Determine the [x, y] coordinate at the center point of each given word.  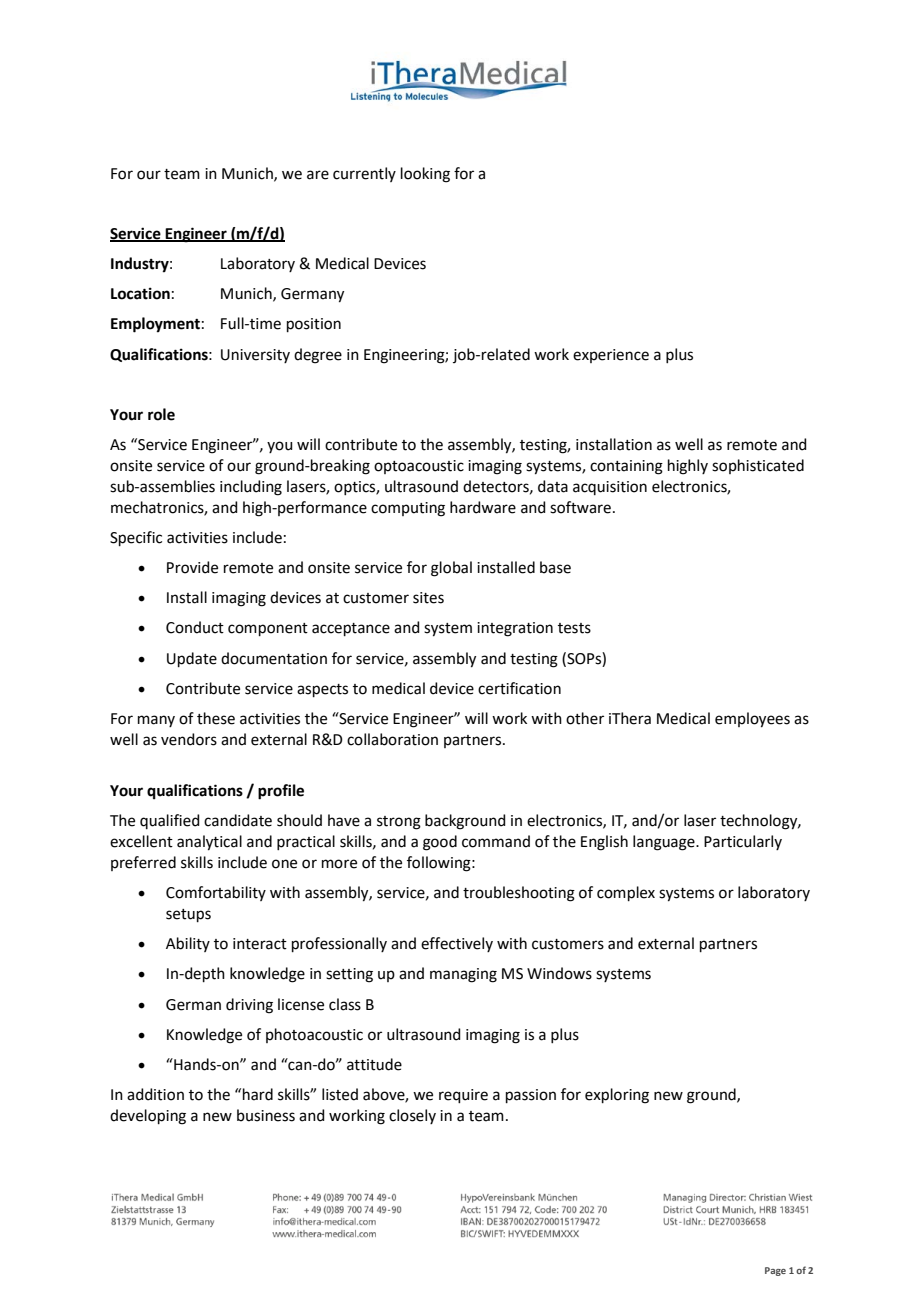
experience [611, 356]
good [440, 843]
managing [463, 975]
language [665, 843]
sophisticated [758, 466]
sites [428, 598]
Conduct [195, 627]
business [266, 1115]
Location [140, 293]
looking [425, 175]
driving [249, 1006]
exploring [617, 1096]
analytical [209, 843]
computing [408, 509]
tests [574, 628]
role [161, 414]
